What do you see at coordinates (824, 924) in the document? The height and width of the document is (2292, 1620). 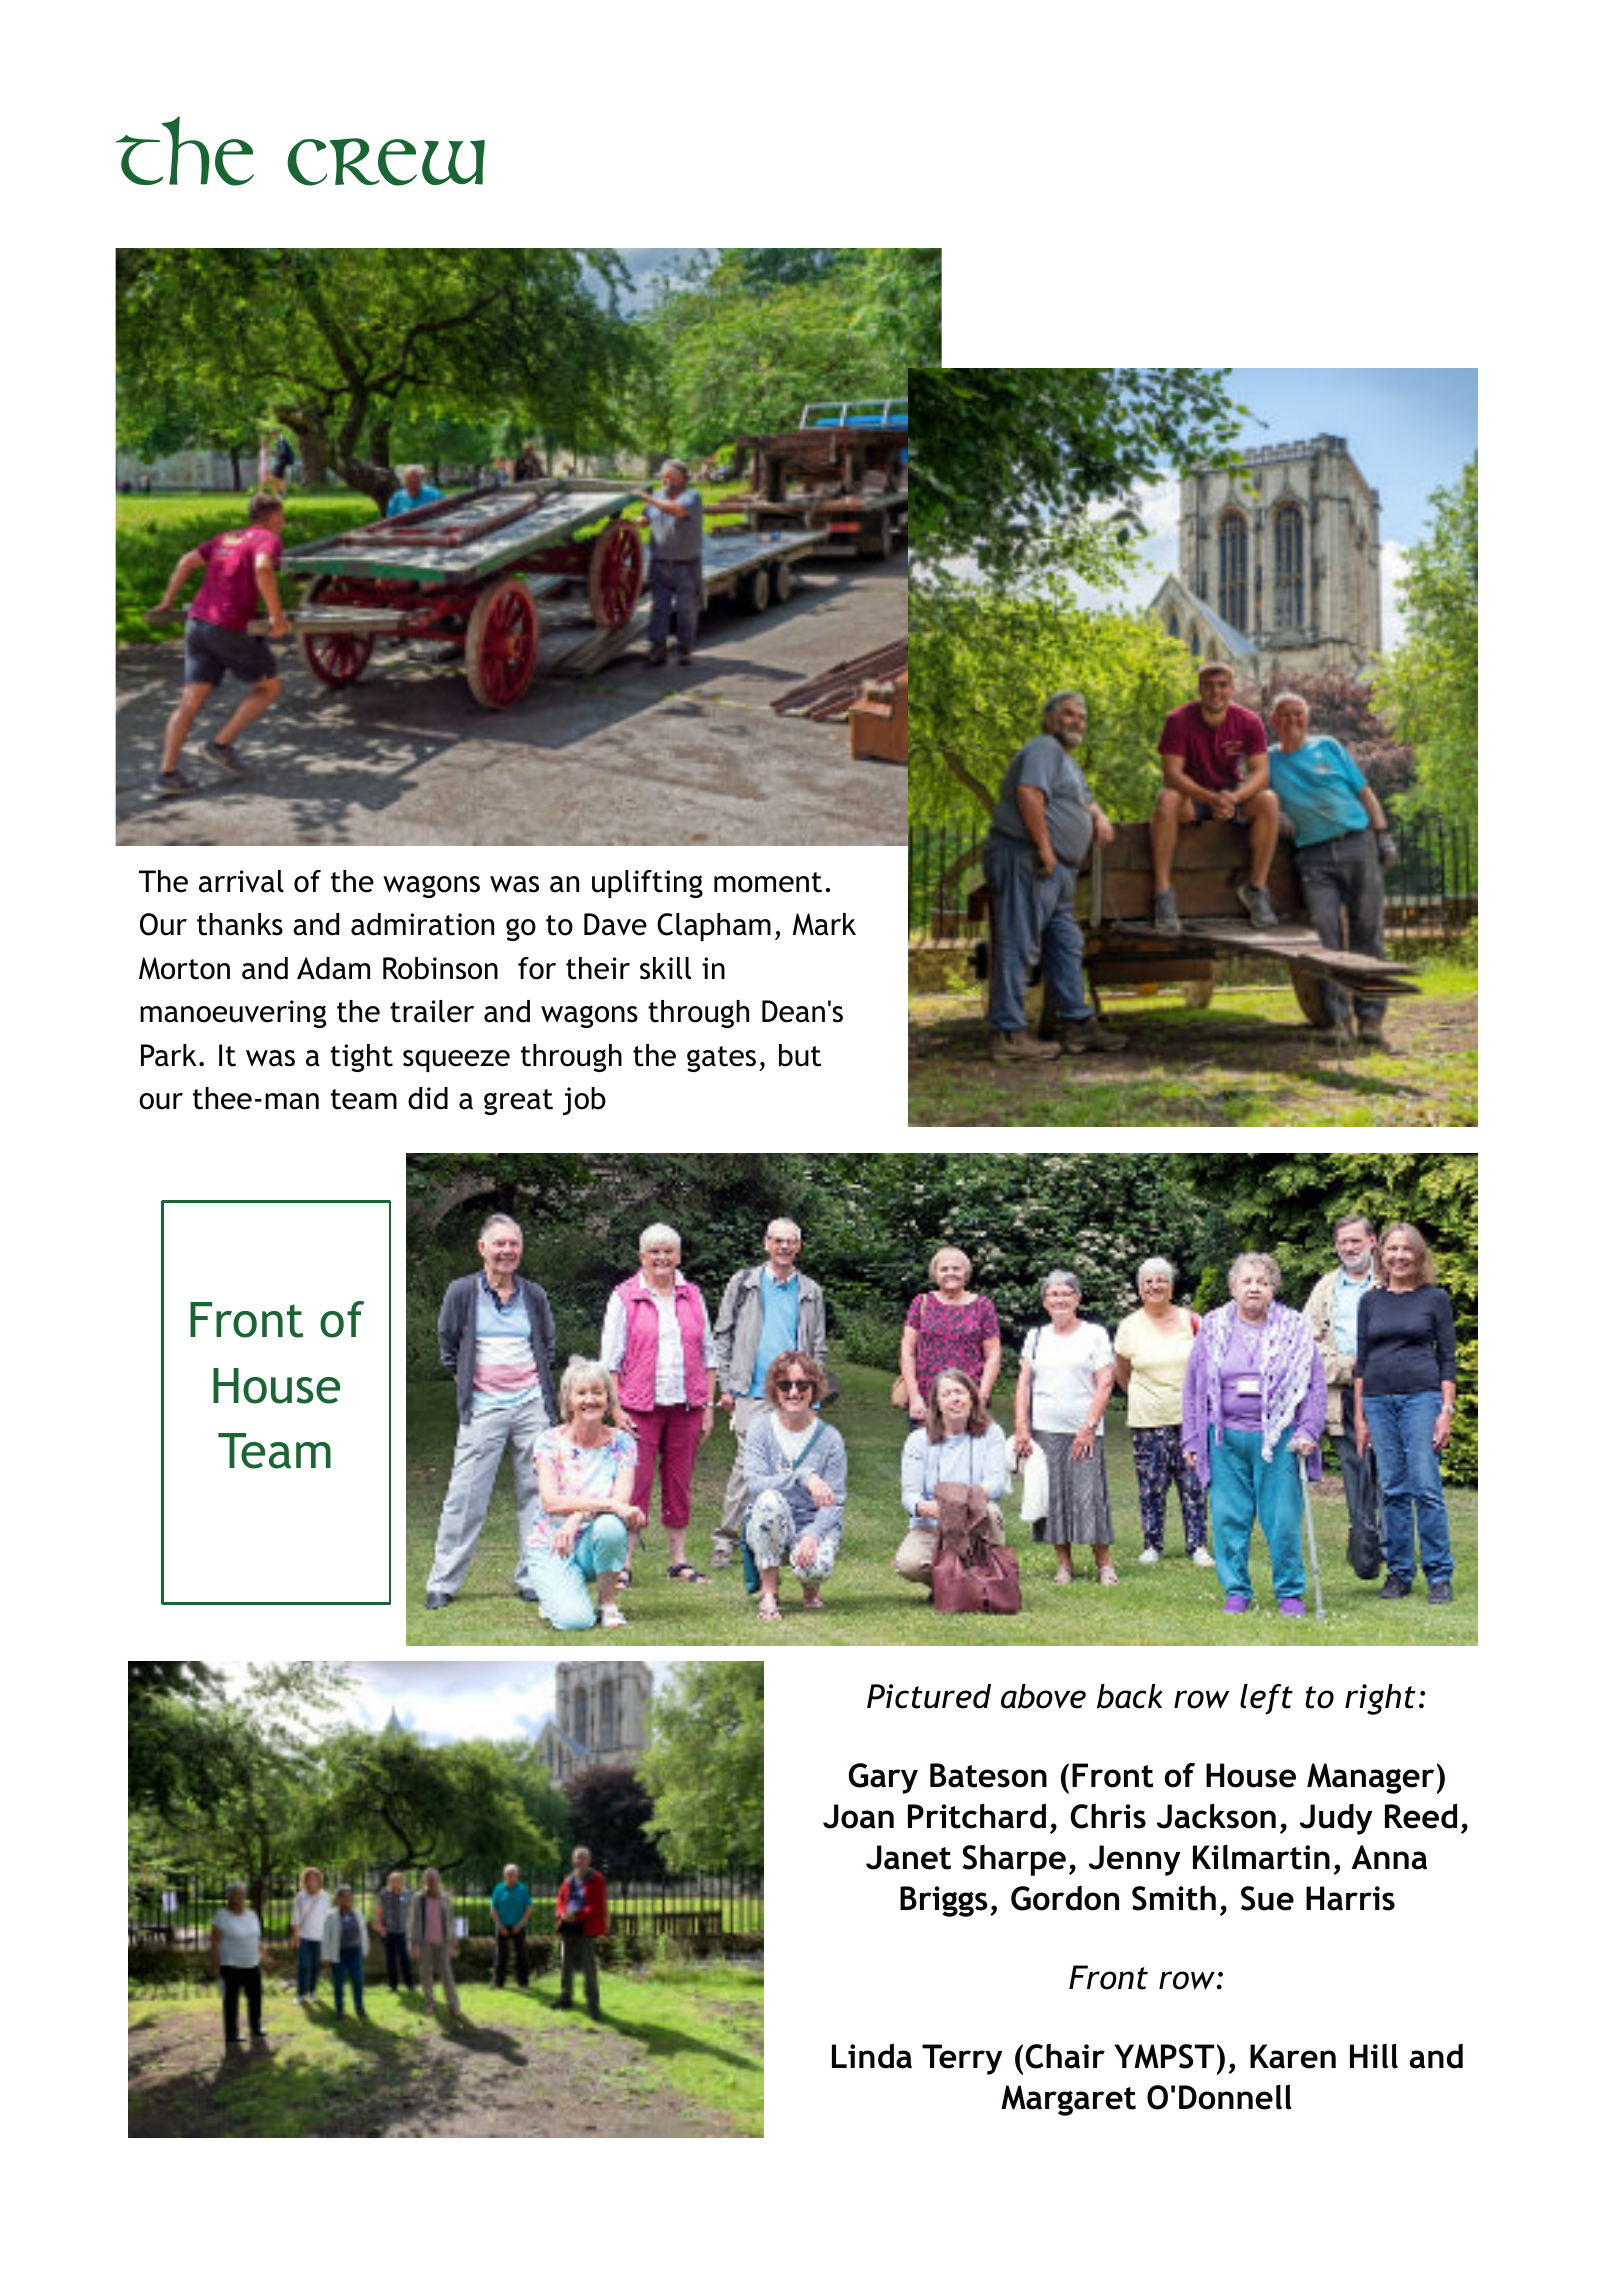 I see `Mark` at bounding box center [824, 924].
